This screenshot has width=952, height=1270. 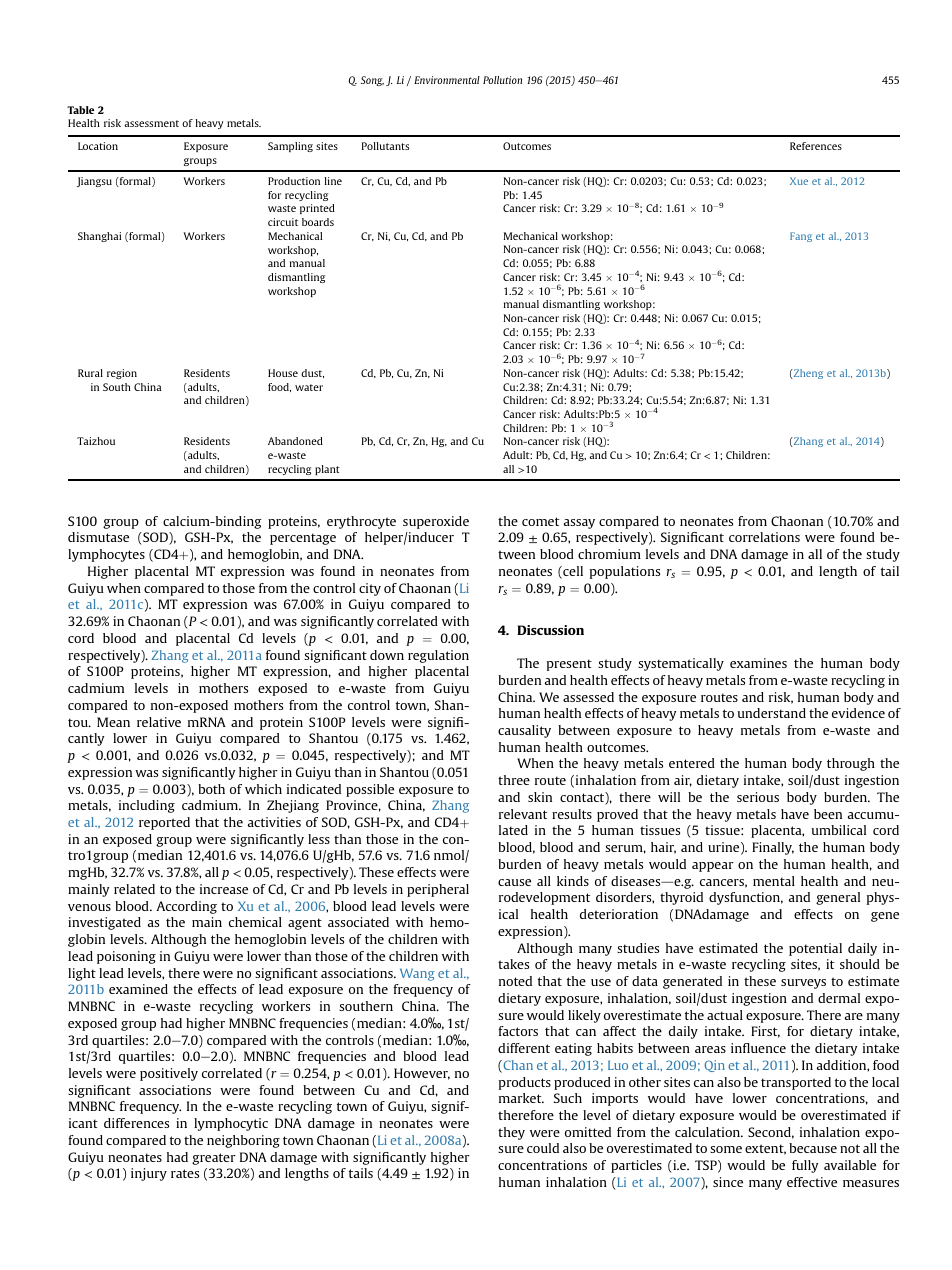 I want to click on regulation, so click(x=438, y=656).
